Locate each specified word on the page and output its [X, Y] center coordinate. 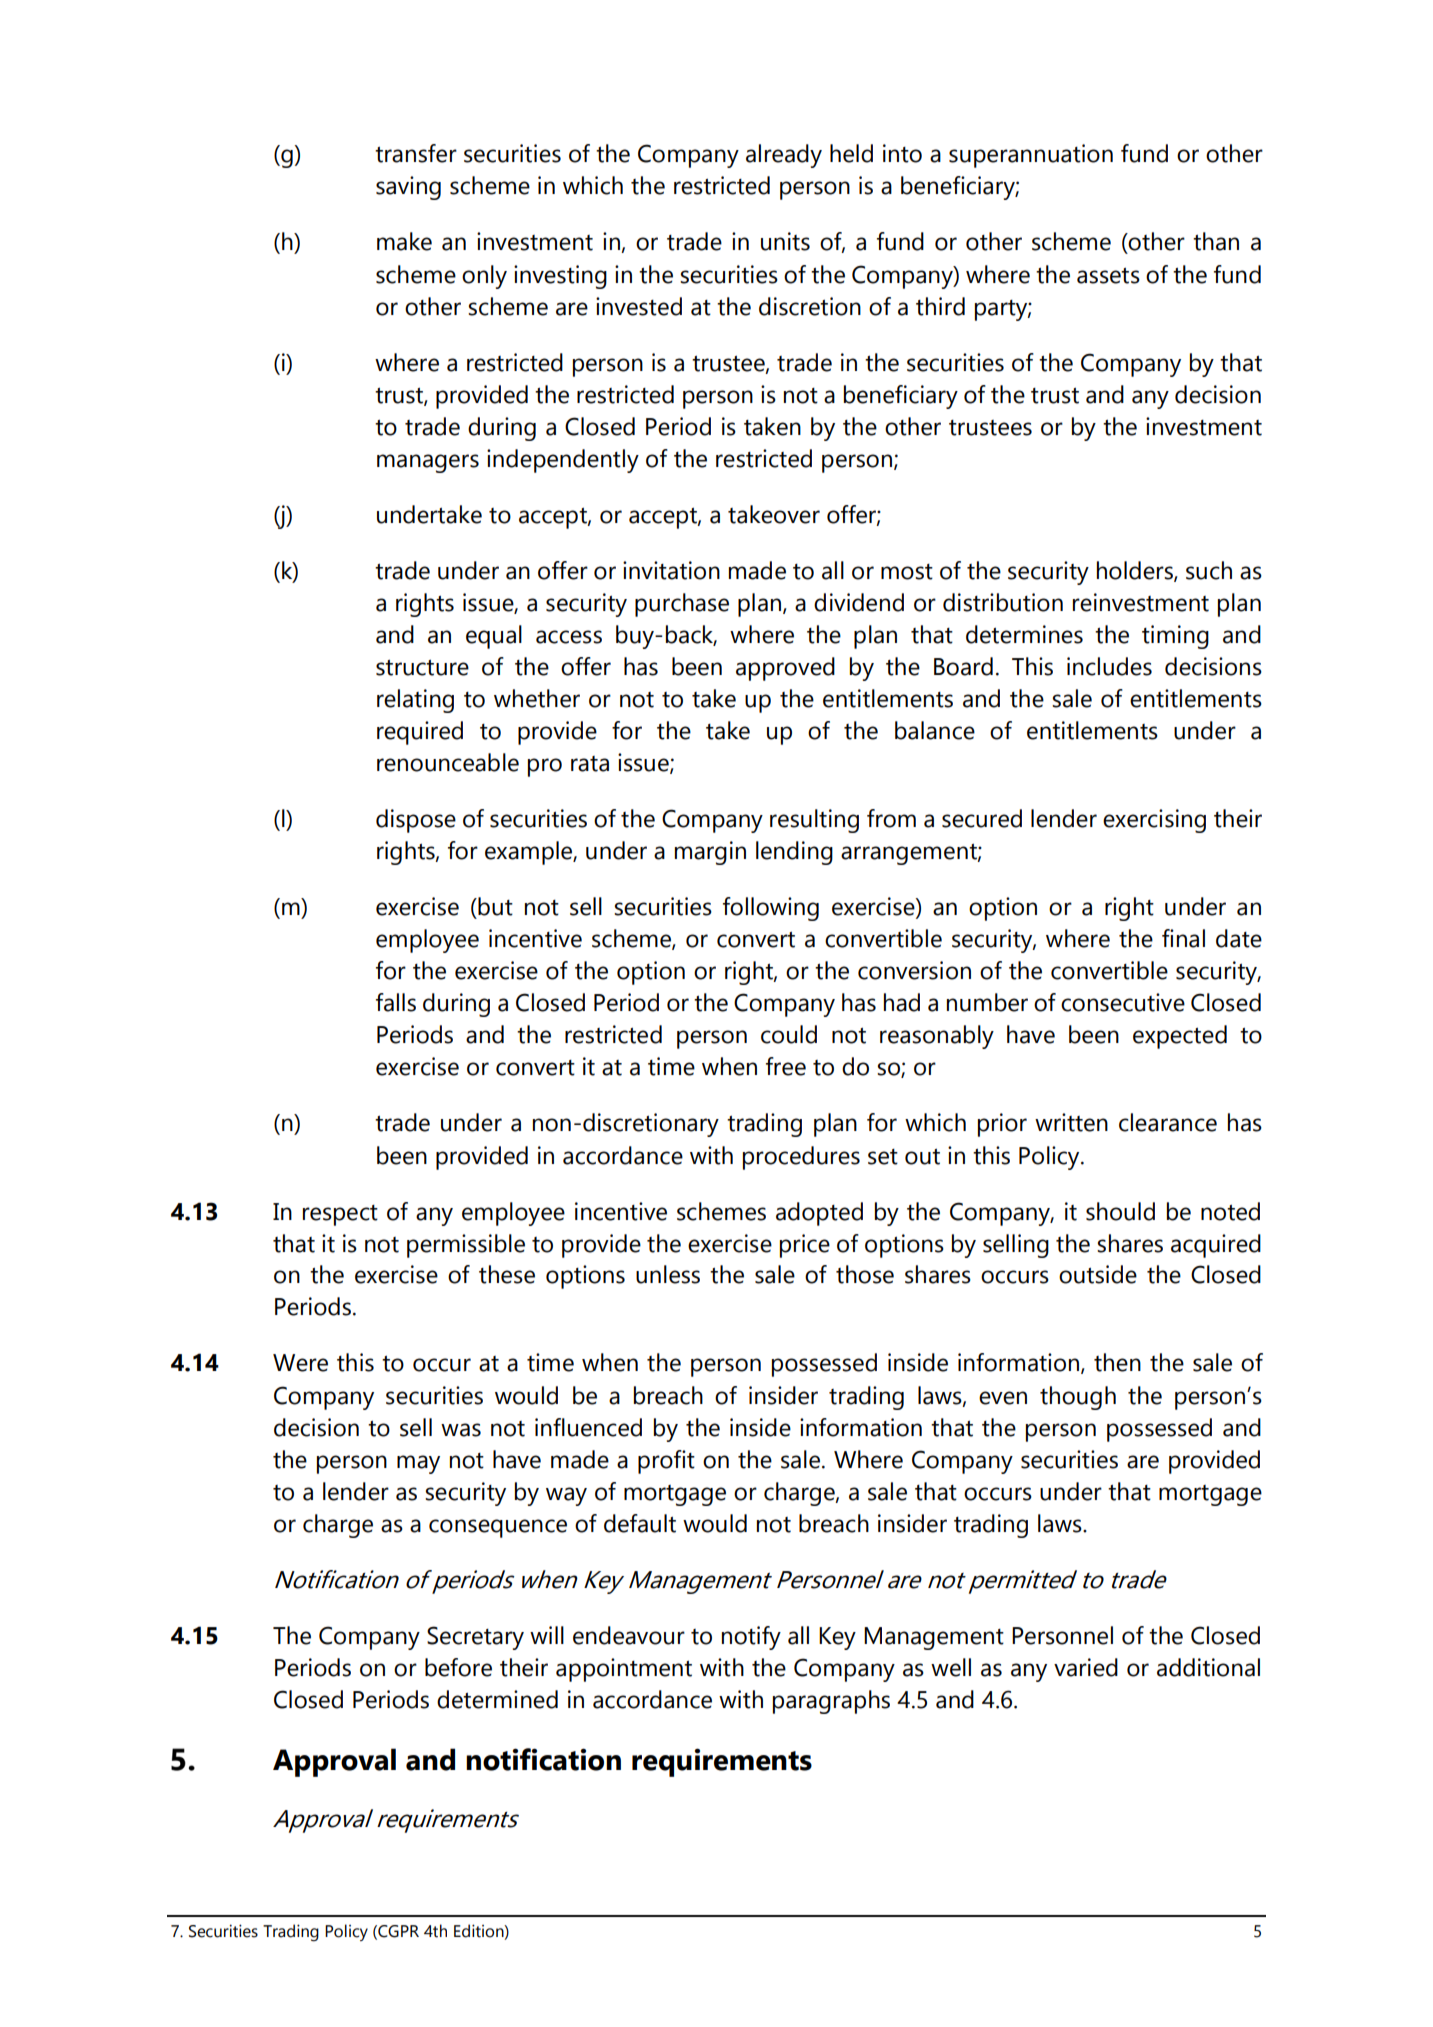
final [1183, 938]
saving [408, 188]
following [771, 909]
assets [1108, 276]
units [785, 241]
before [458, 1667]
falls [396, 1002]
